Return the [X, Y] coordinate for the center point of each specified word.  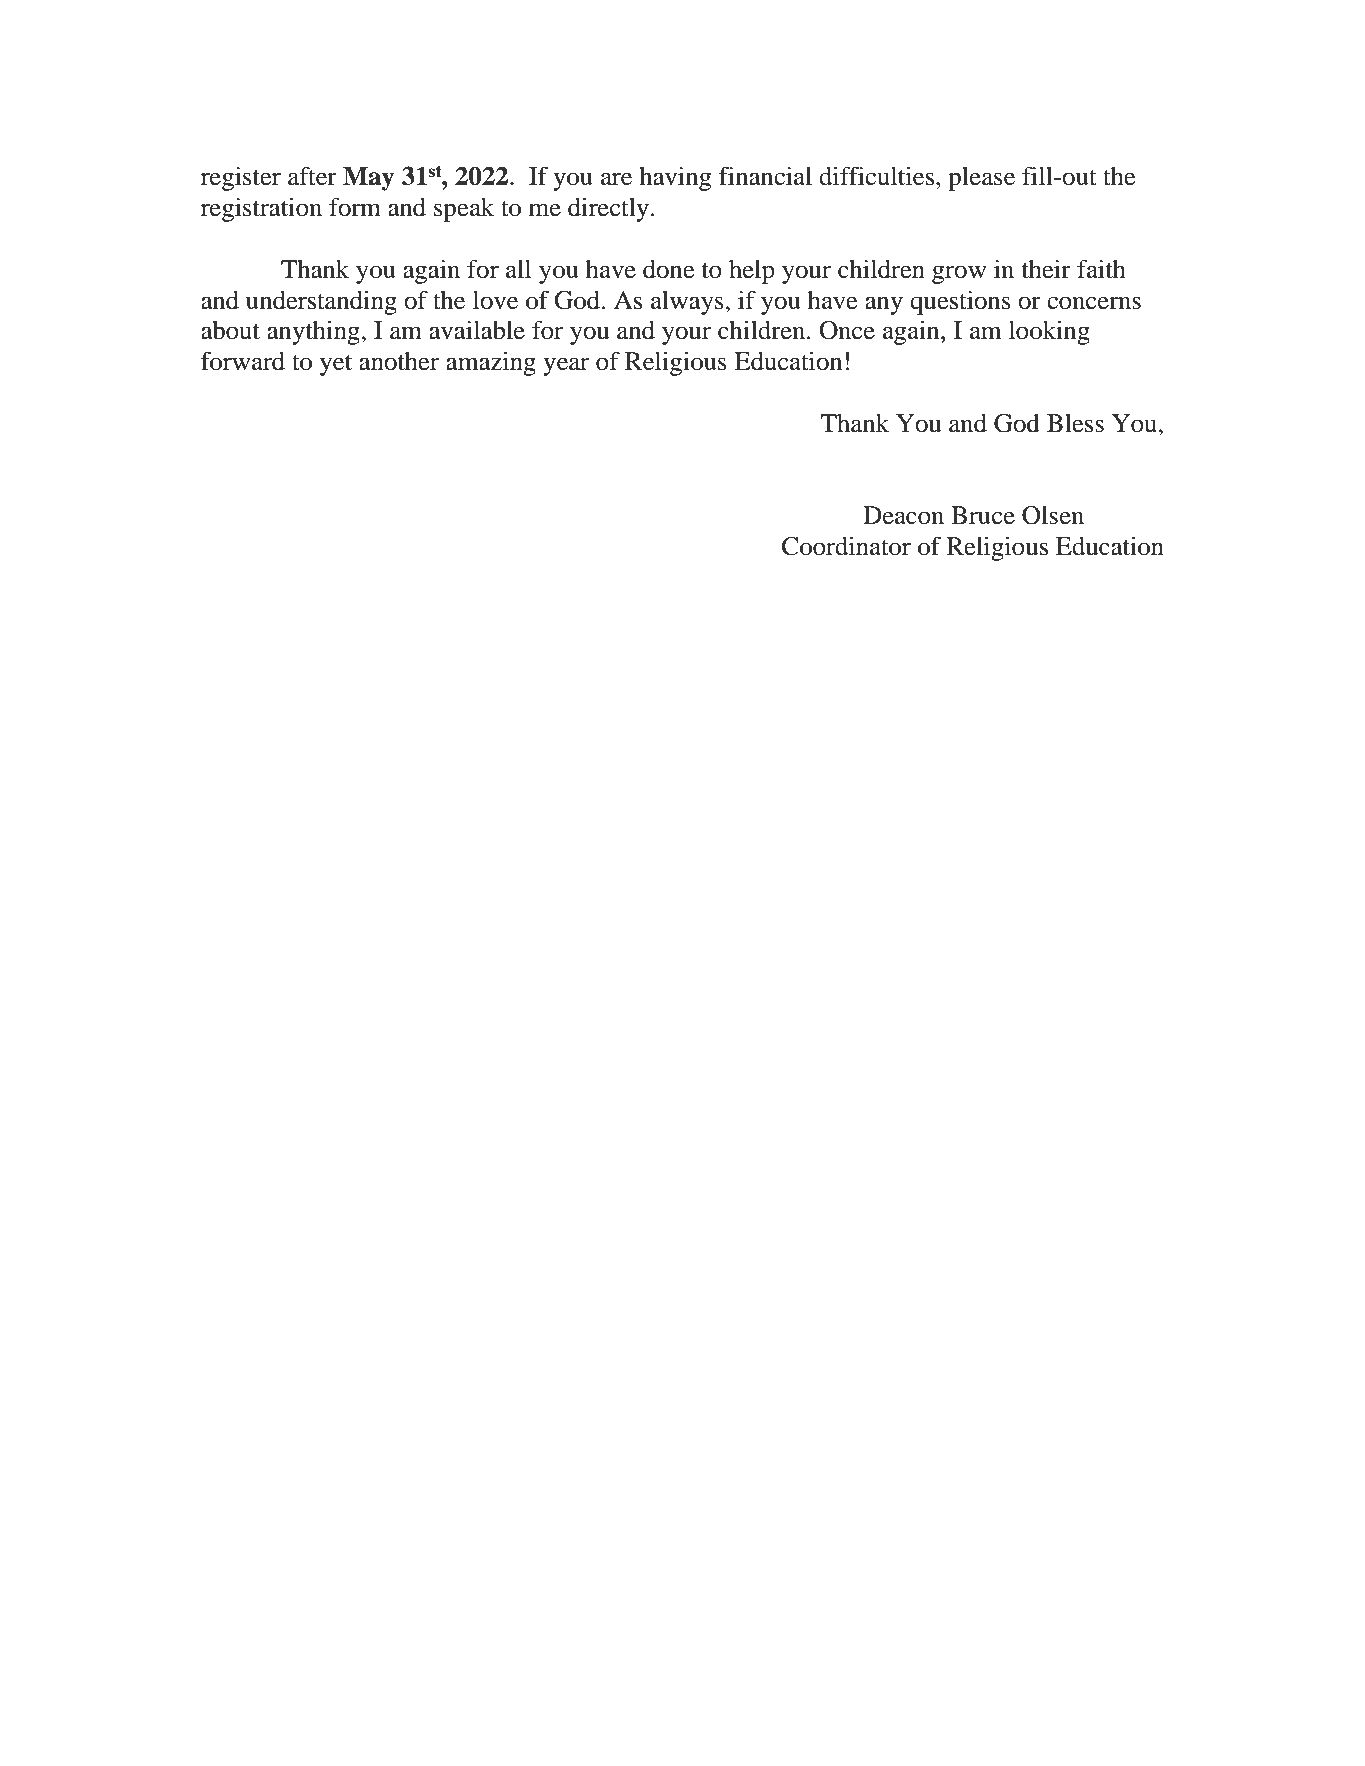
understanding [321, 302]
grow [959, 274]
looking [1049, 332]
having [675, 179]
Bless [1075, 423]
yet [336, 365]
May [368, 179]
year [566, 366]
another [399, 361]
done [668, 269]
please [981, 179]
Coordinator [846, 546]
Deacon [903, 515]
